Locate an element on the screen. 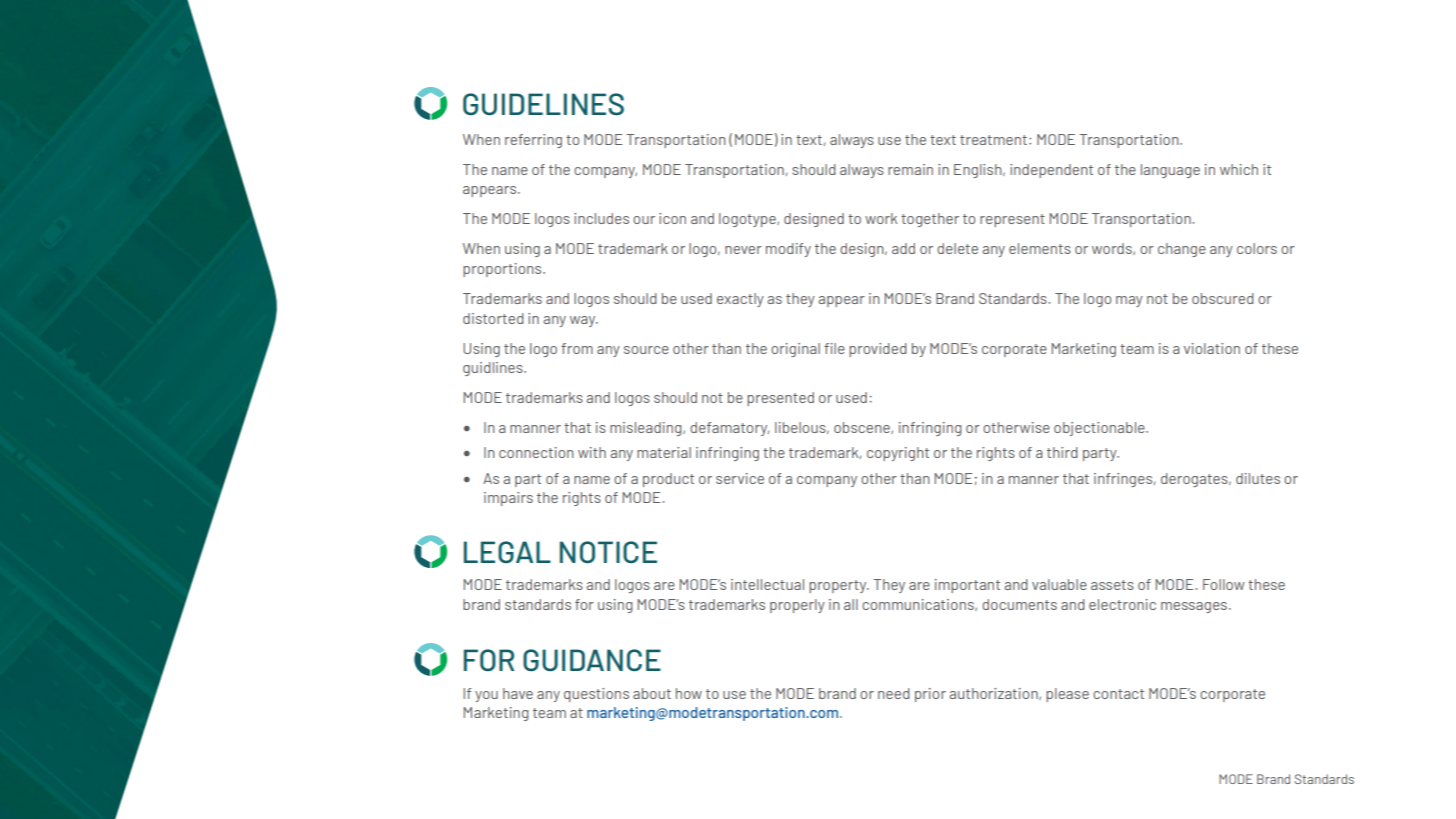 The image size is (1456, 819). questions is located at coordinates (596, 695).
